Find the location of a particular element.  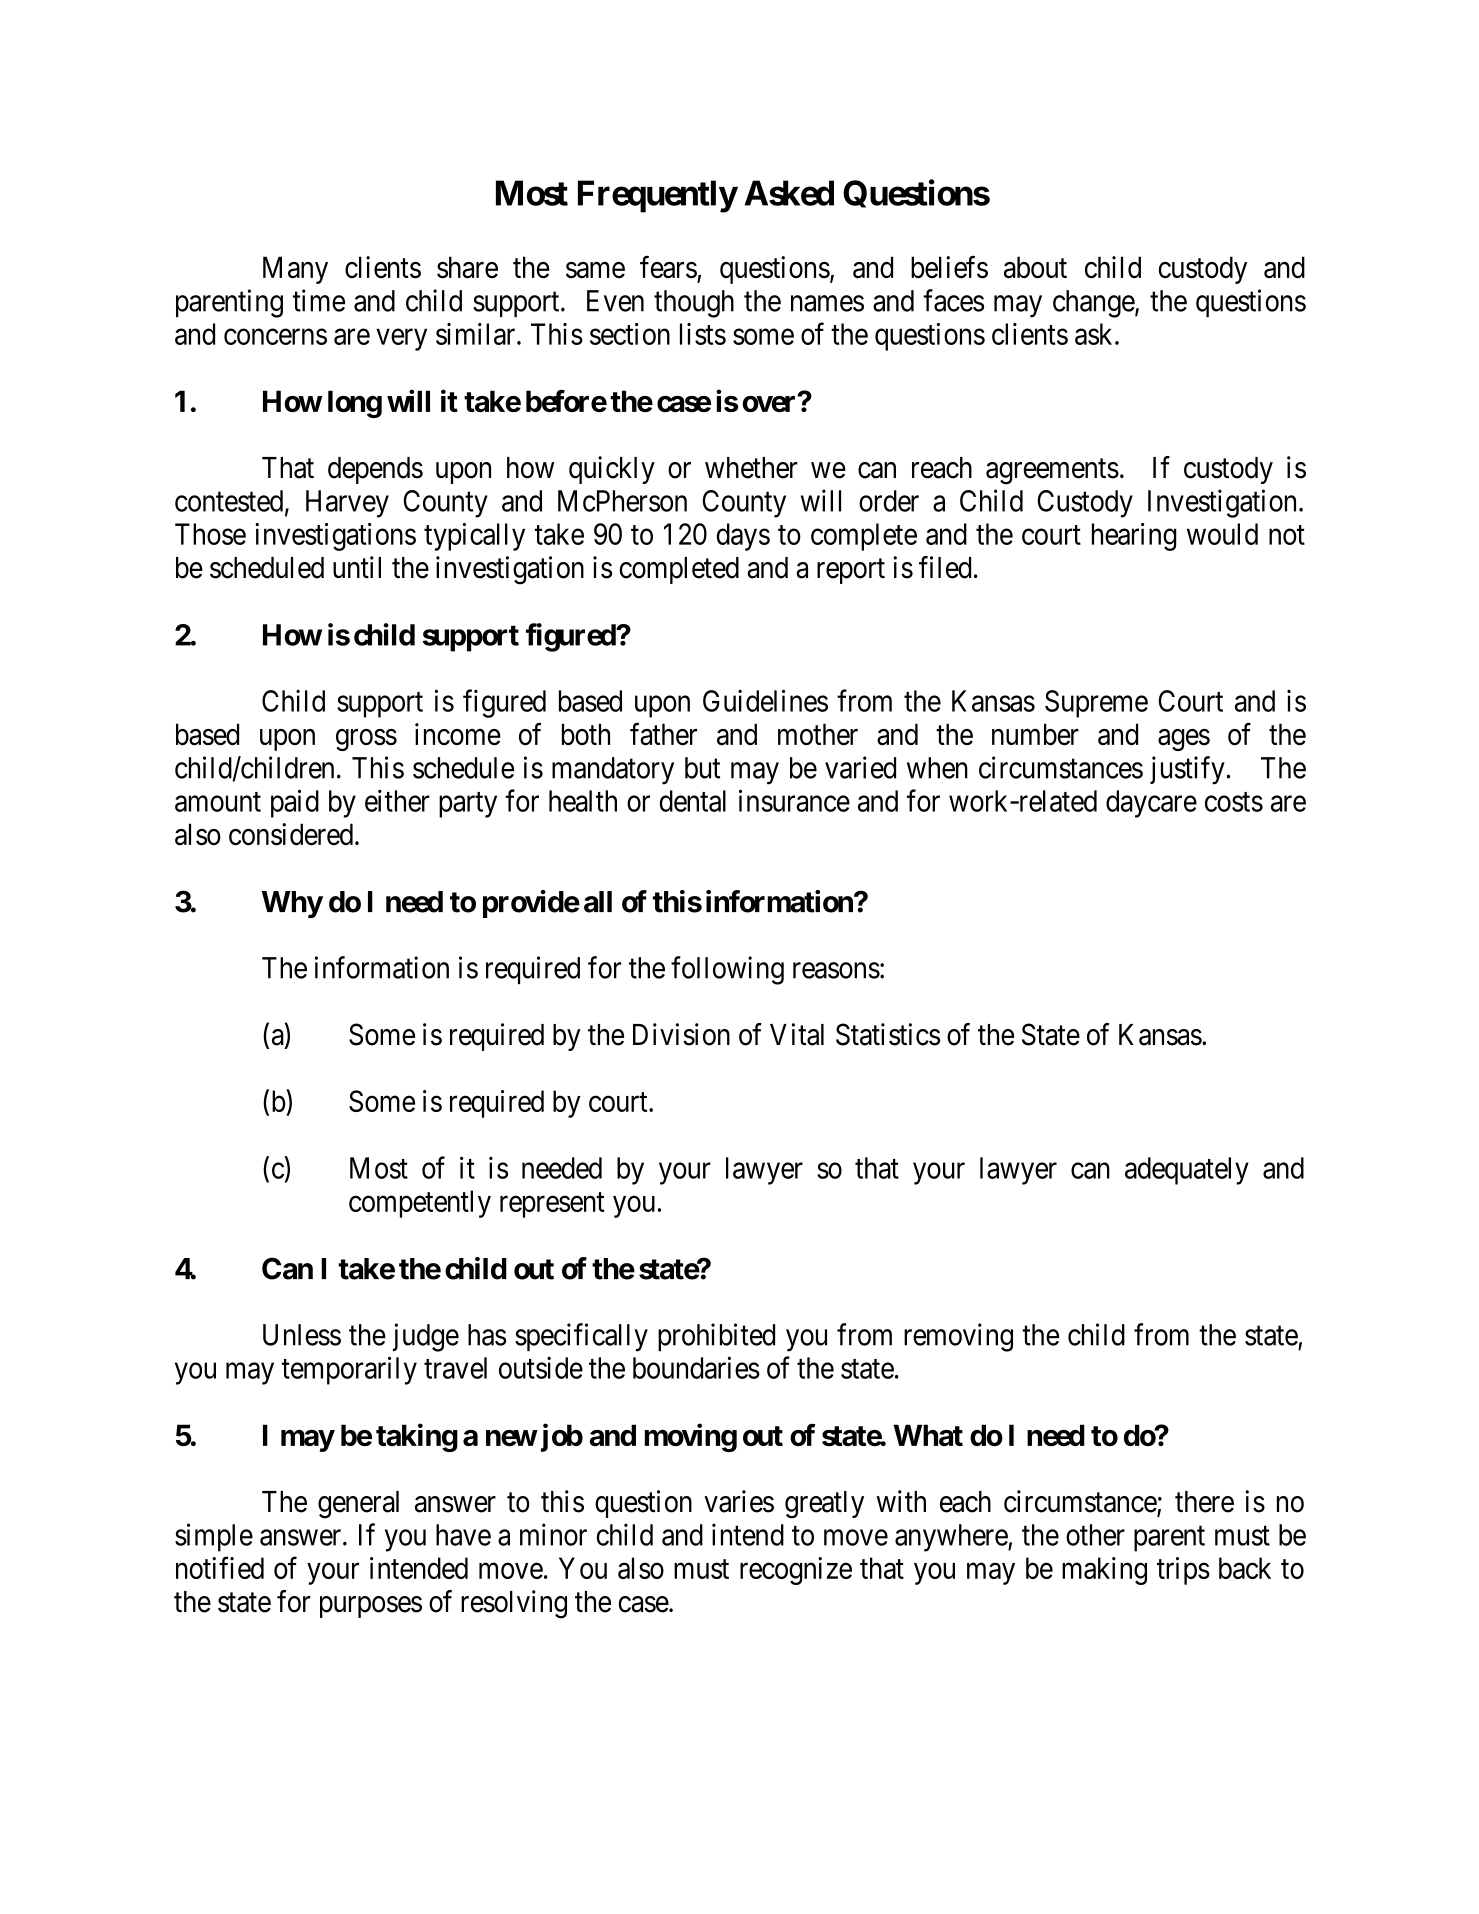

about is located at coordinates (1035, 267).
